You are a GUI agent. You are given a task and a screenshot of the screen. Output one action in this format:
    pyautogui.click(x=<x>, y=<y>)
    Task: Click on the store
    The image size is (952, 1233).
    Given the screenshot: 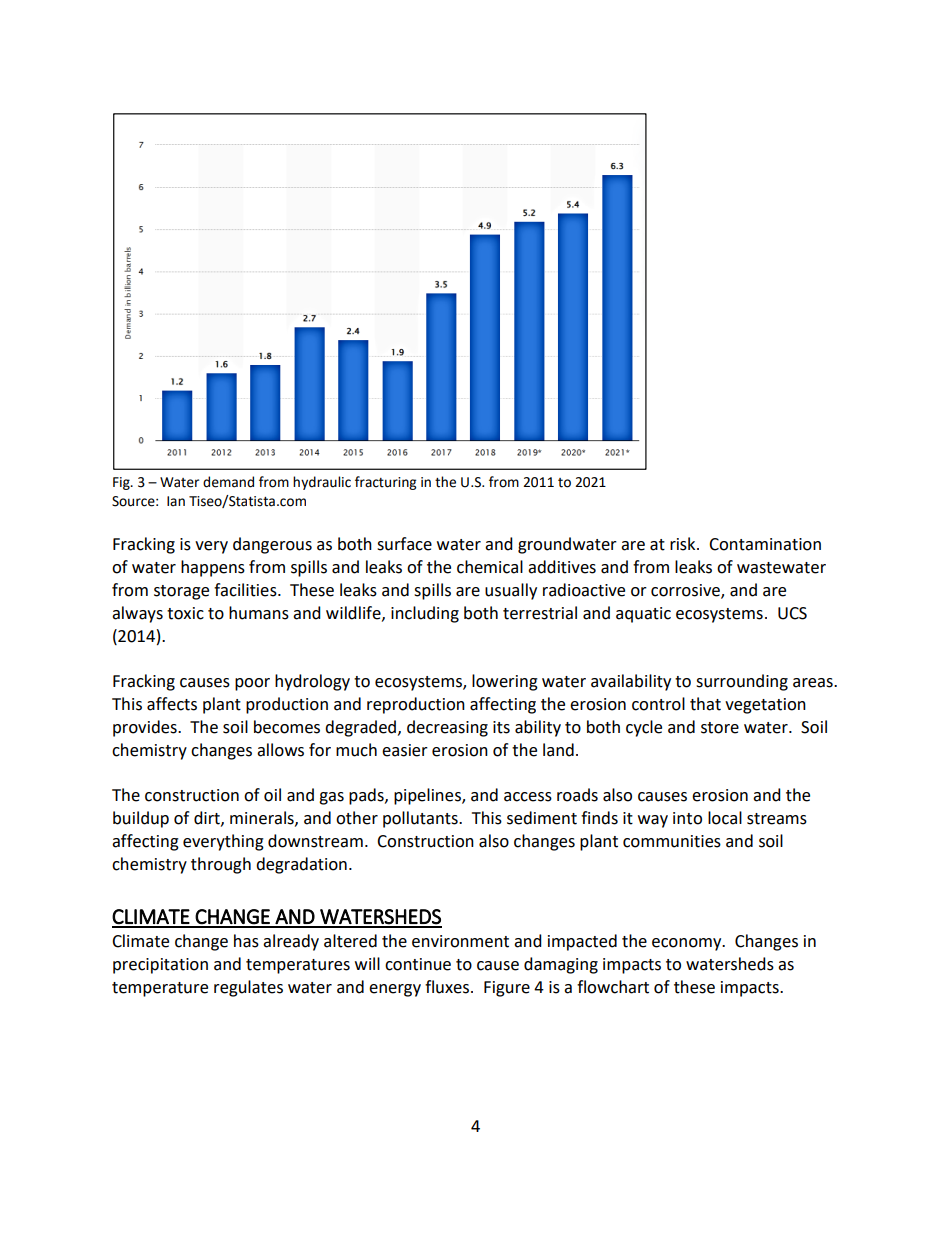 What is the action you would take?
    pyautogui.click(x=720, y=728)
